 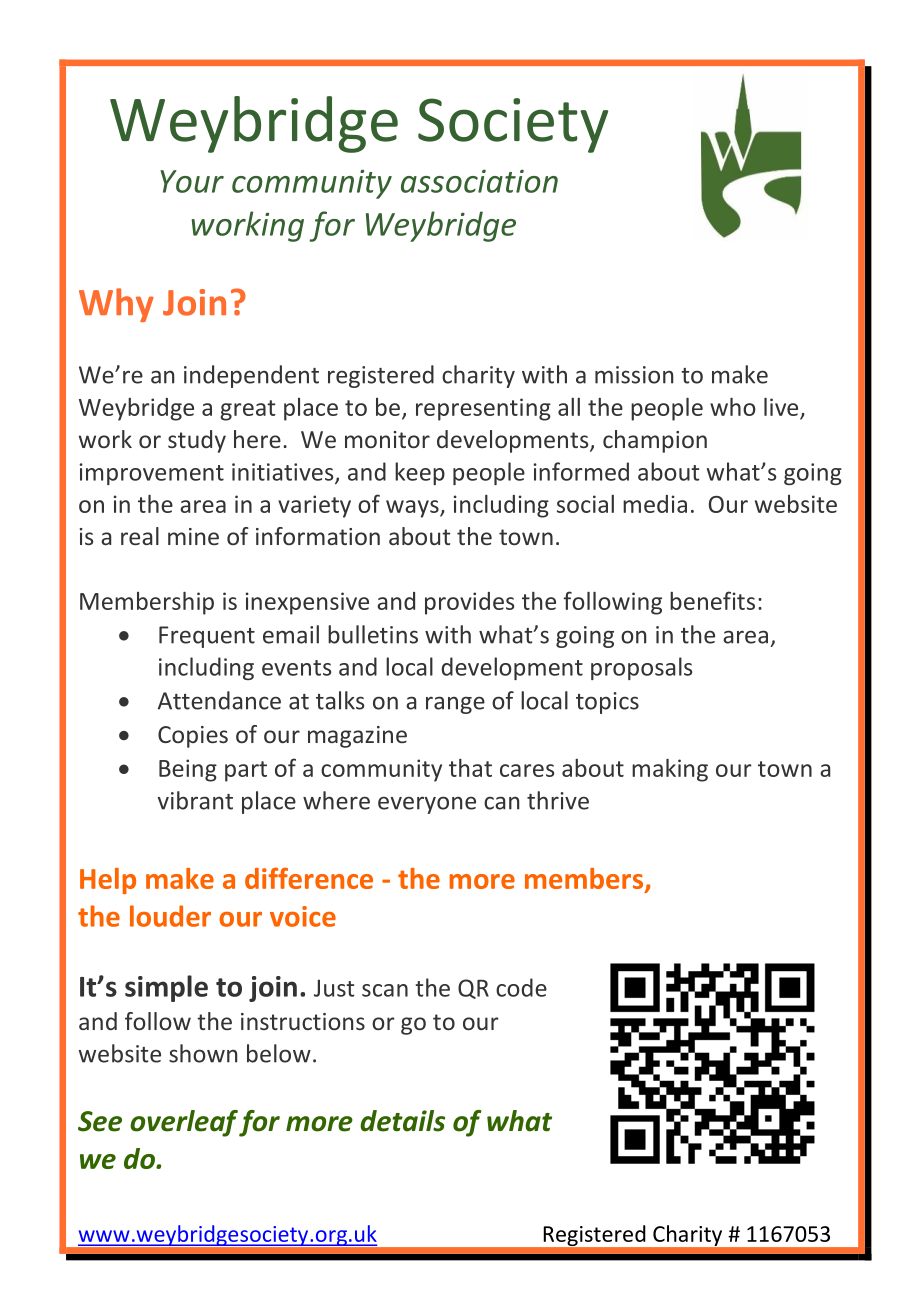 I want to click on code, so click(x=521, y=987).
